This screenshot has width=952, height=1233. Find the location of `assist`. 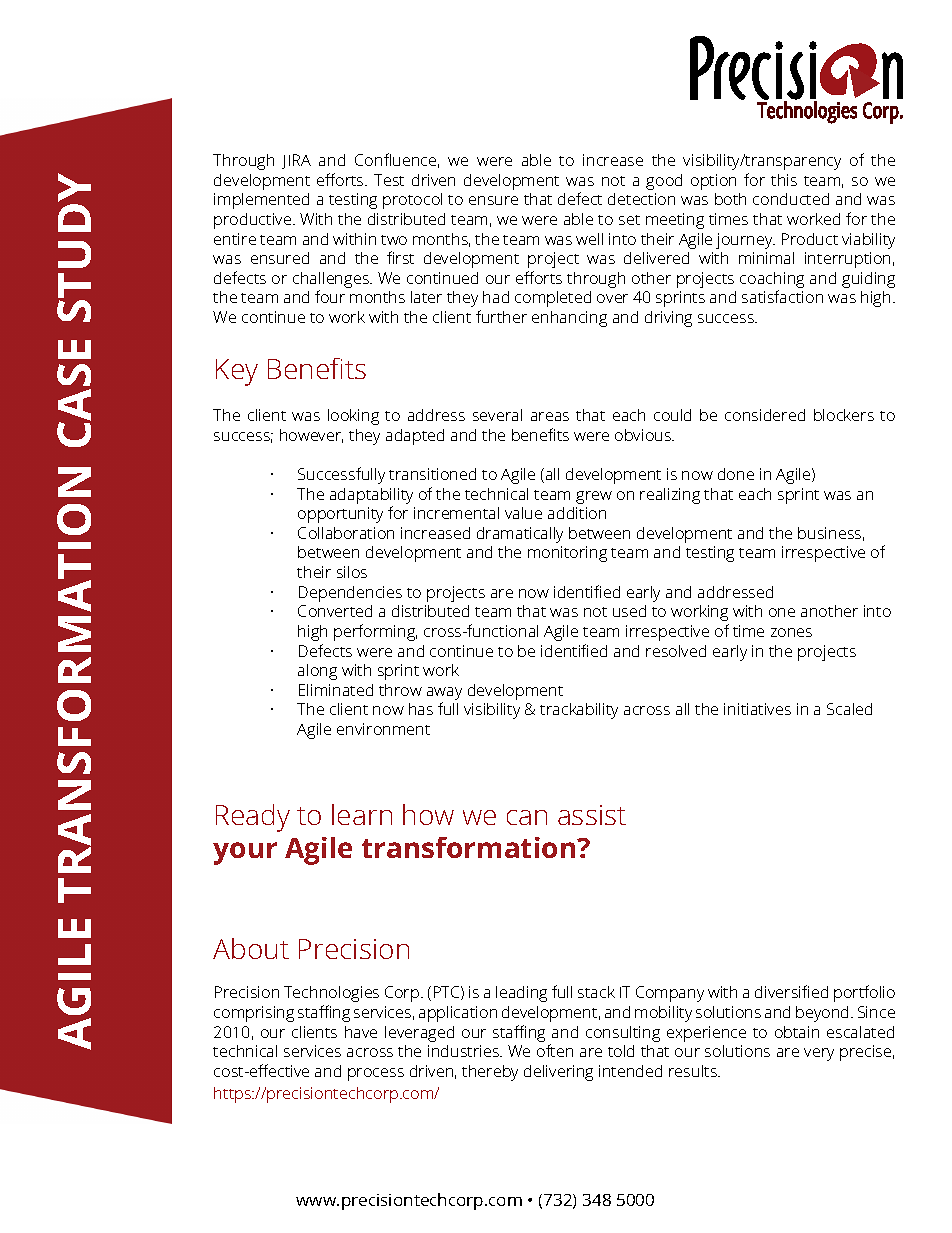

assist is located at coordinates (592, 815).
